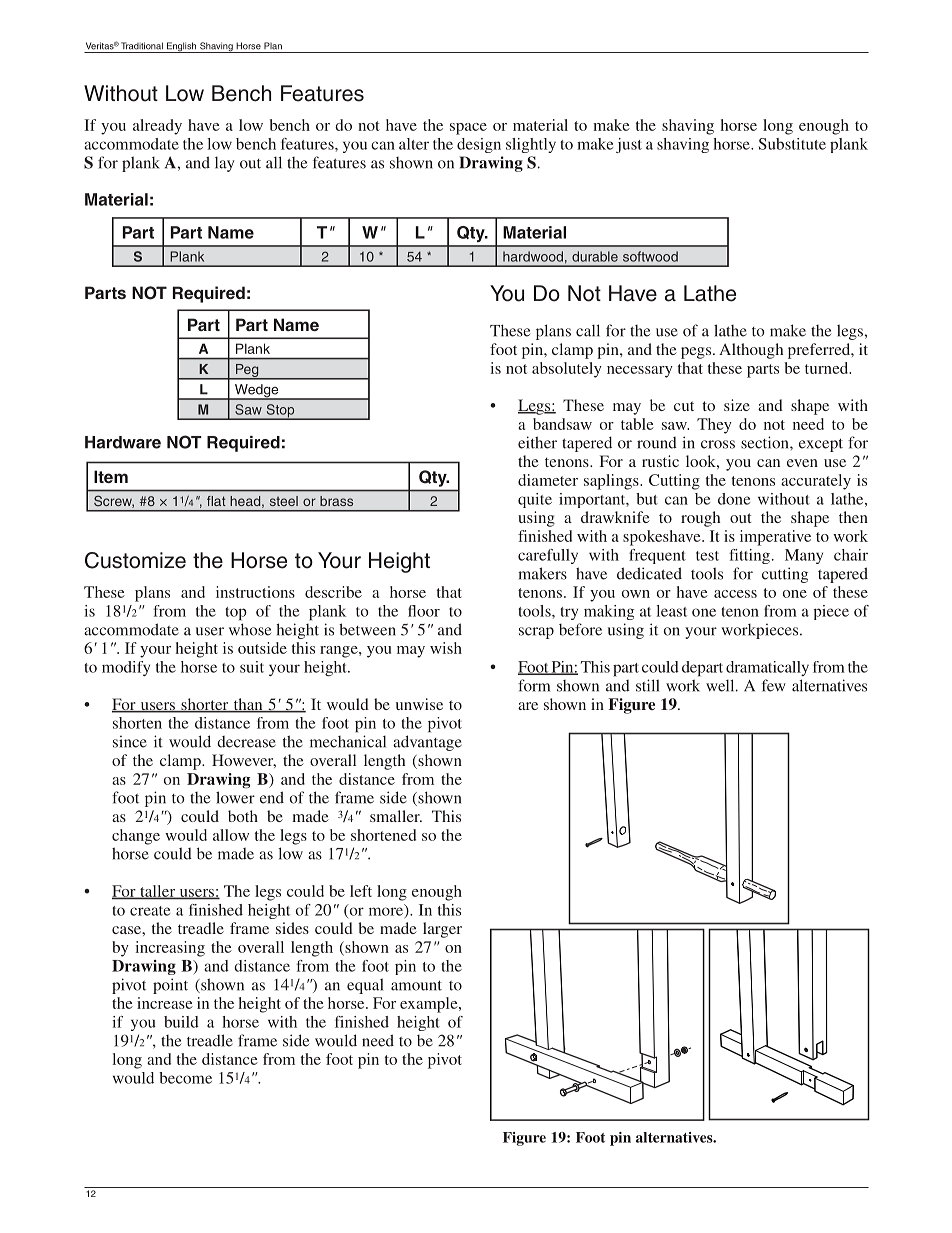  What do you see at coordinates (749, 556) in the document?
I see `fitting` at bounding box center [749, 556].
